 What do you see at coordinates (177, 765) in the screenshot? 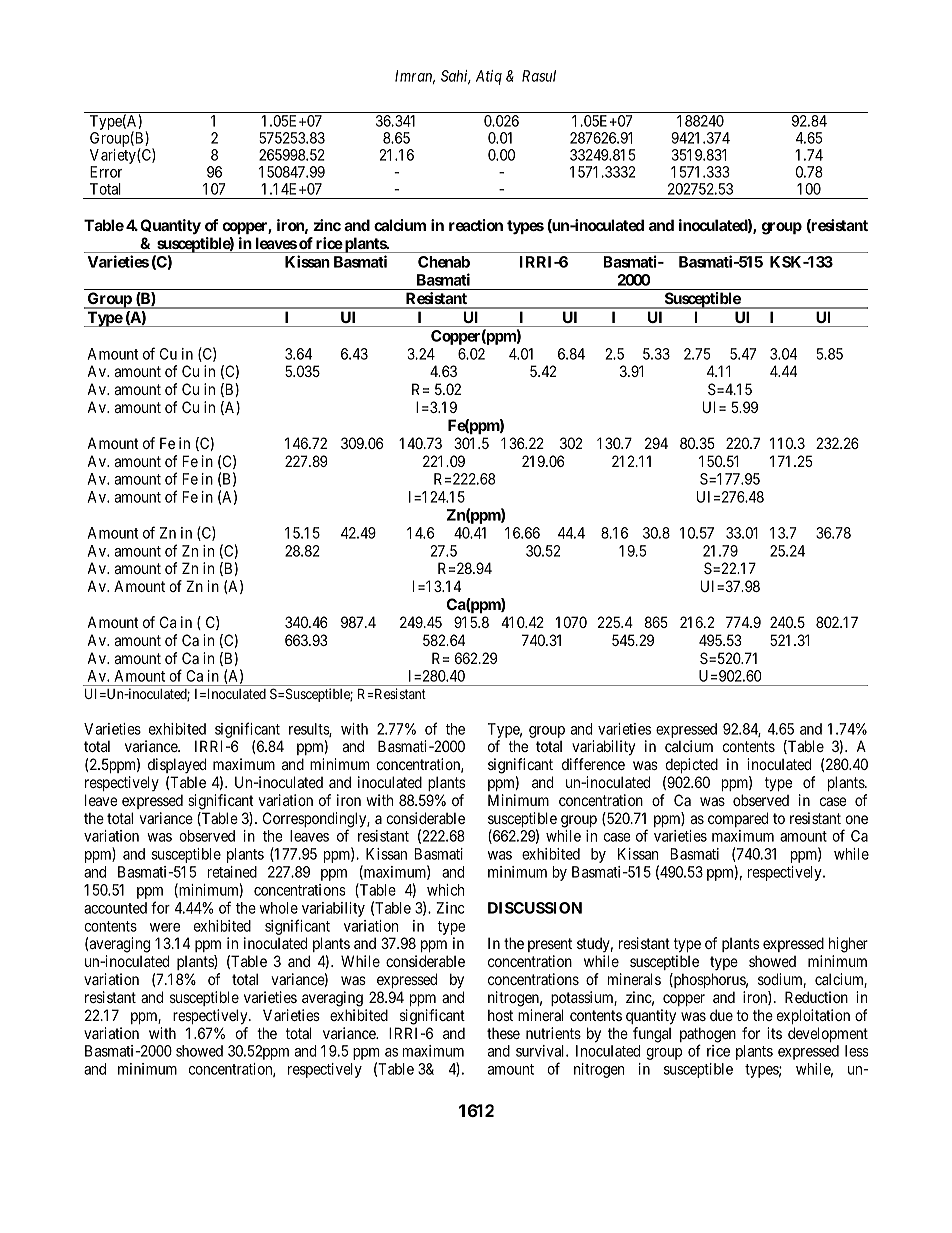
I see `displayed` at bounding box center [177, 765].
